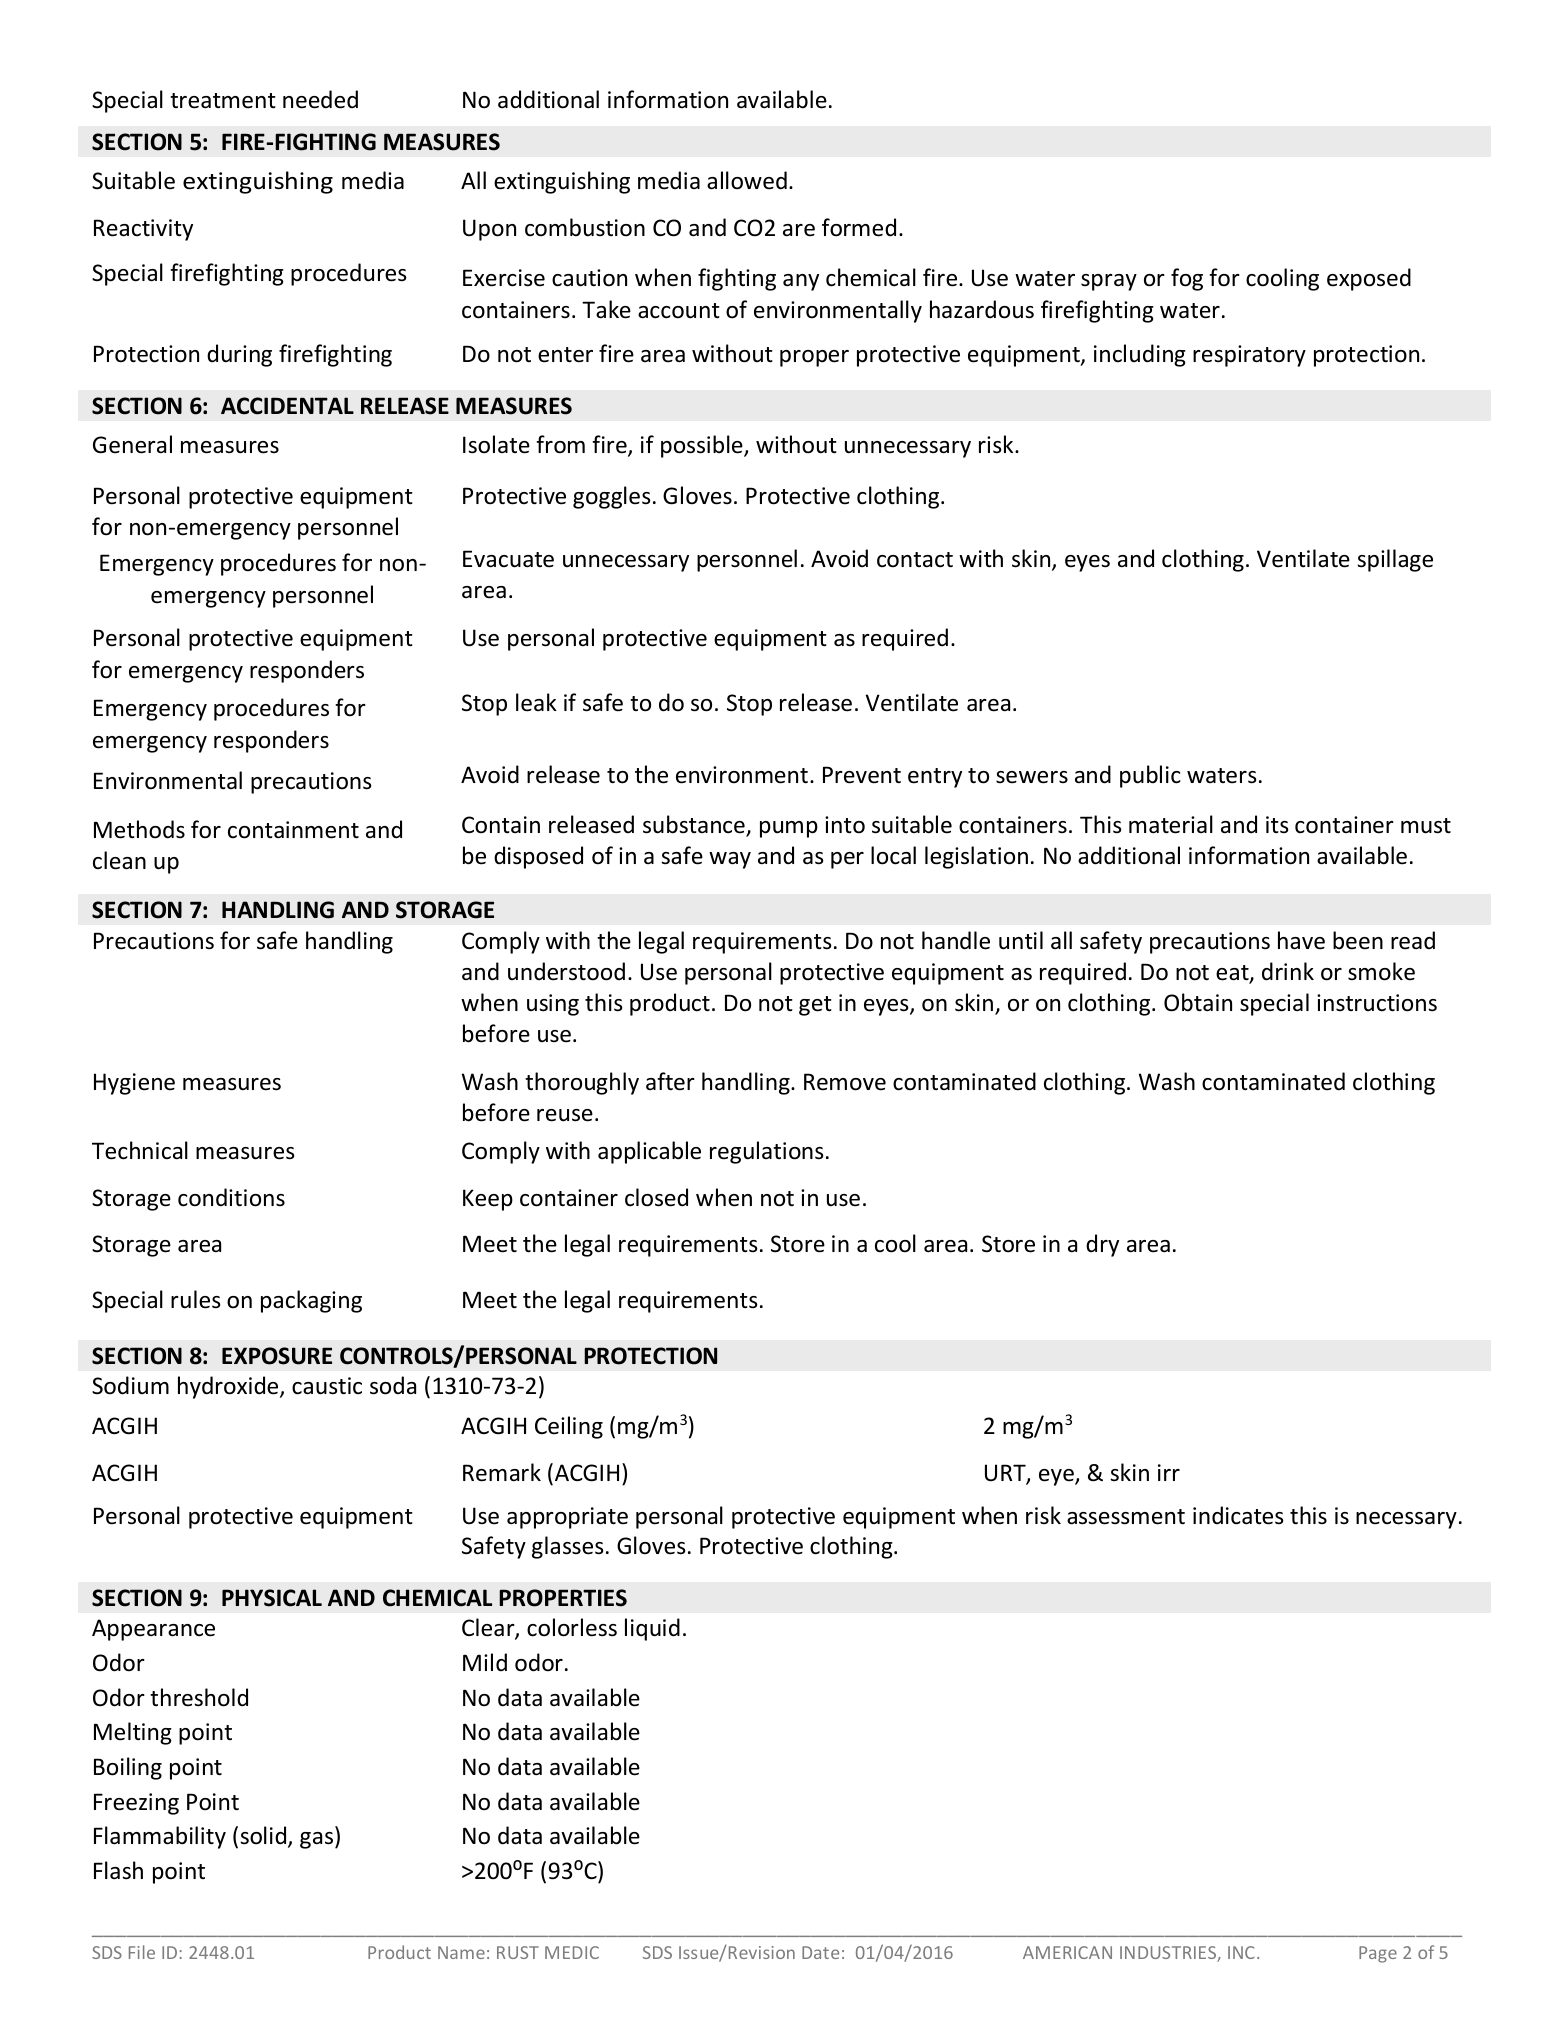 This screenshot has height=2018, width=1559. What do you see at coordinates (320, 99) in the screenshot?
I see `needed` at bounding box center [320, 99].
